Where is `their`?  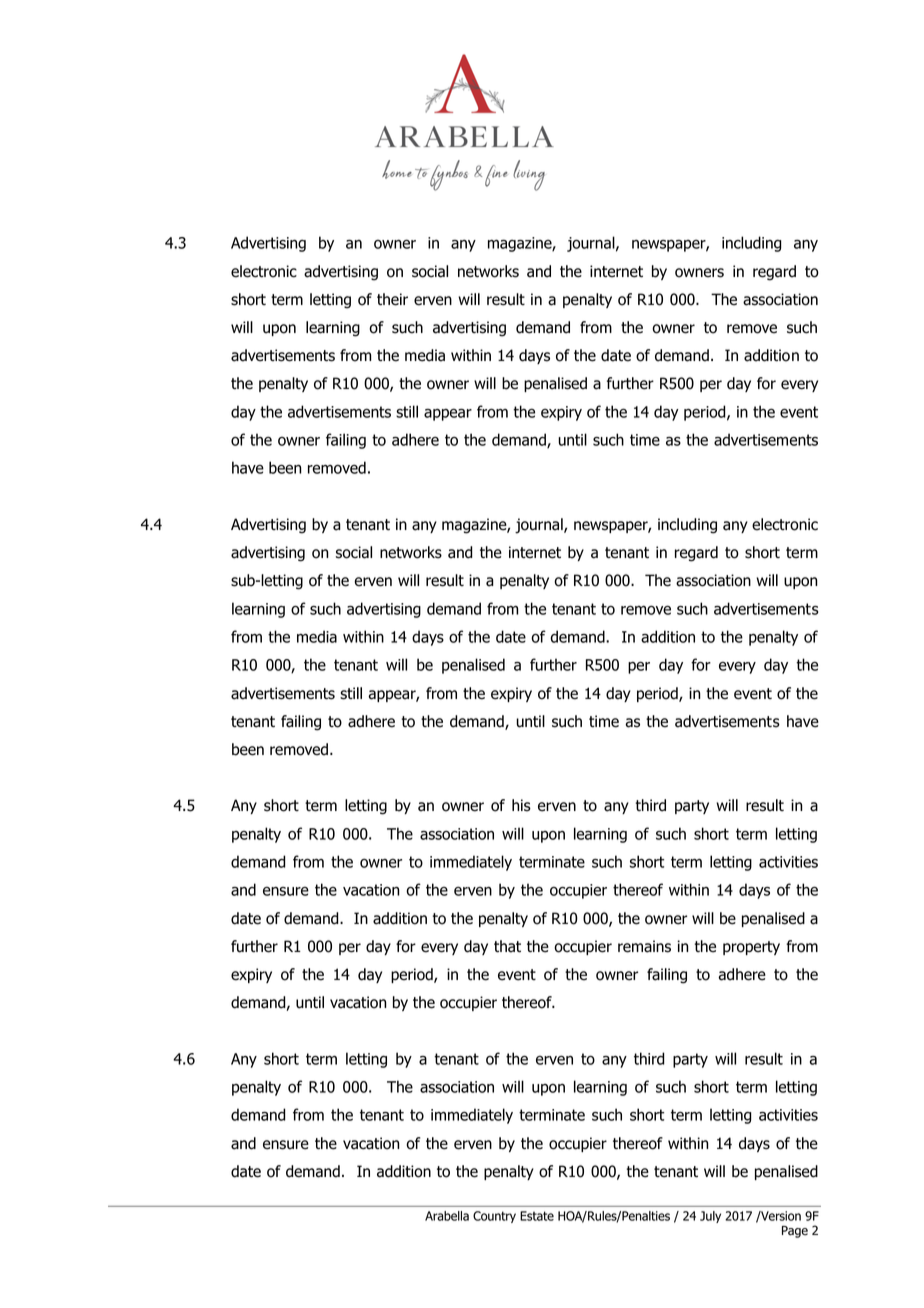
their is located at coordinates (392, 299).
